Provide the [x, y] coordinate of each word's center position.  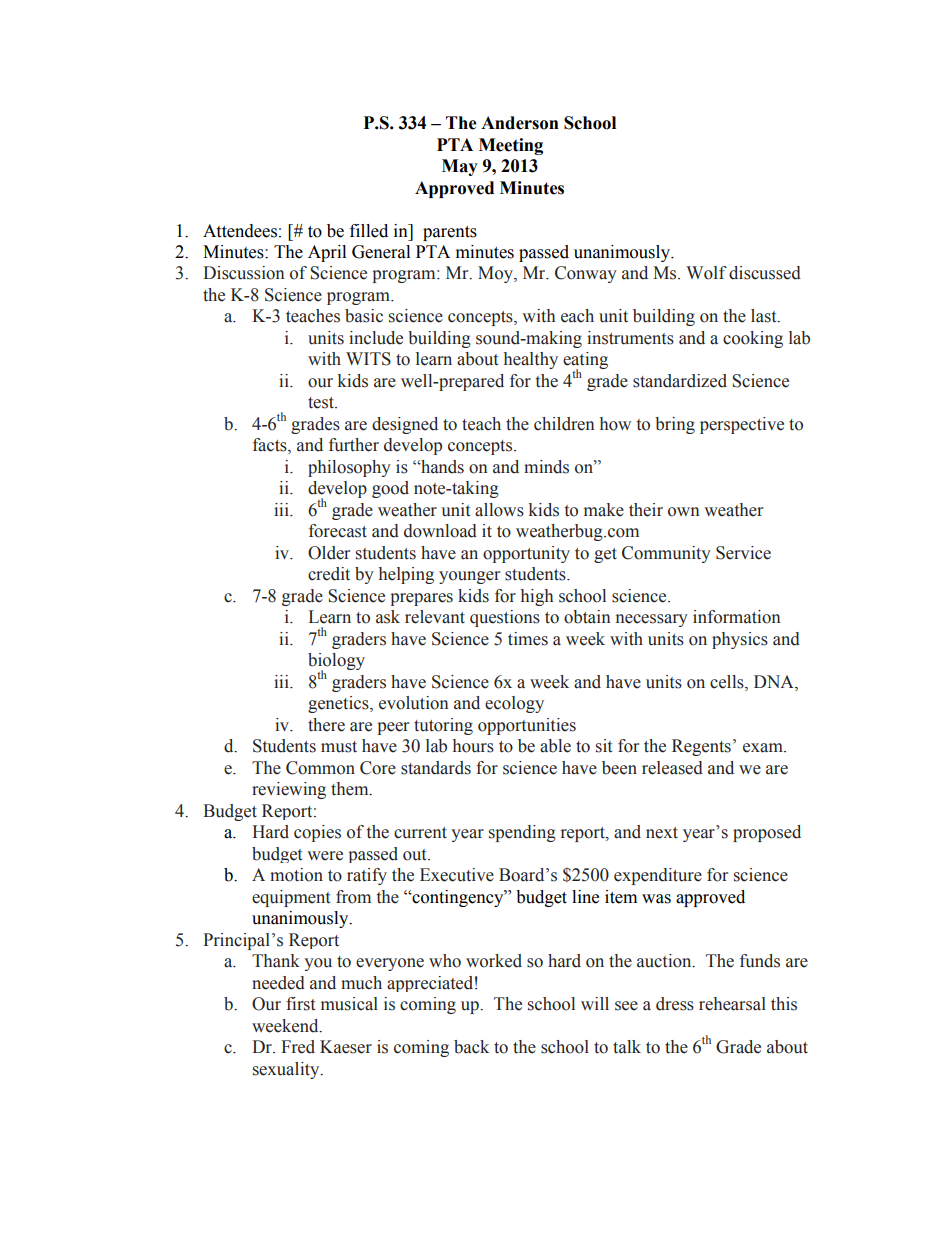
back [471, 1047]
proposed [767, 833]
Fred [298, 1047]
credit [329, 574]
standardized [680, 381]
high [537, 597]
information [737, 617]
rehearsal [732, 1004]
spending [522, 833]
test [322, 403]
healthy [531, 360]
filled [369, 231]
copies [317, 833]
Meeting [511, 146]
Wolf [706, 273]
